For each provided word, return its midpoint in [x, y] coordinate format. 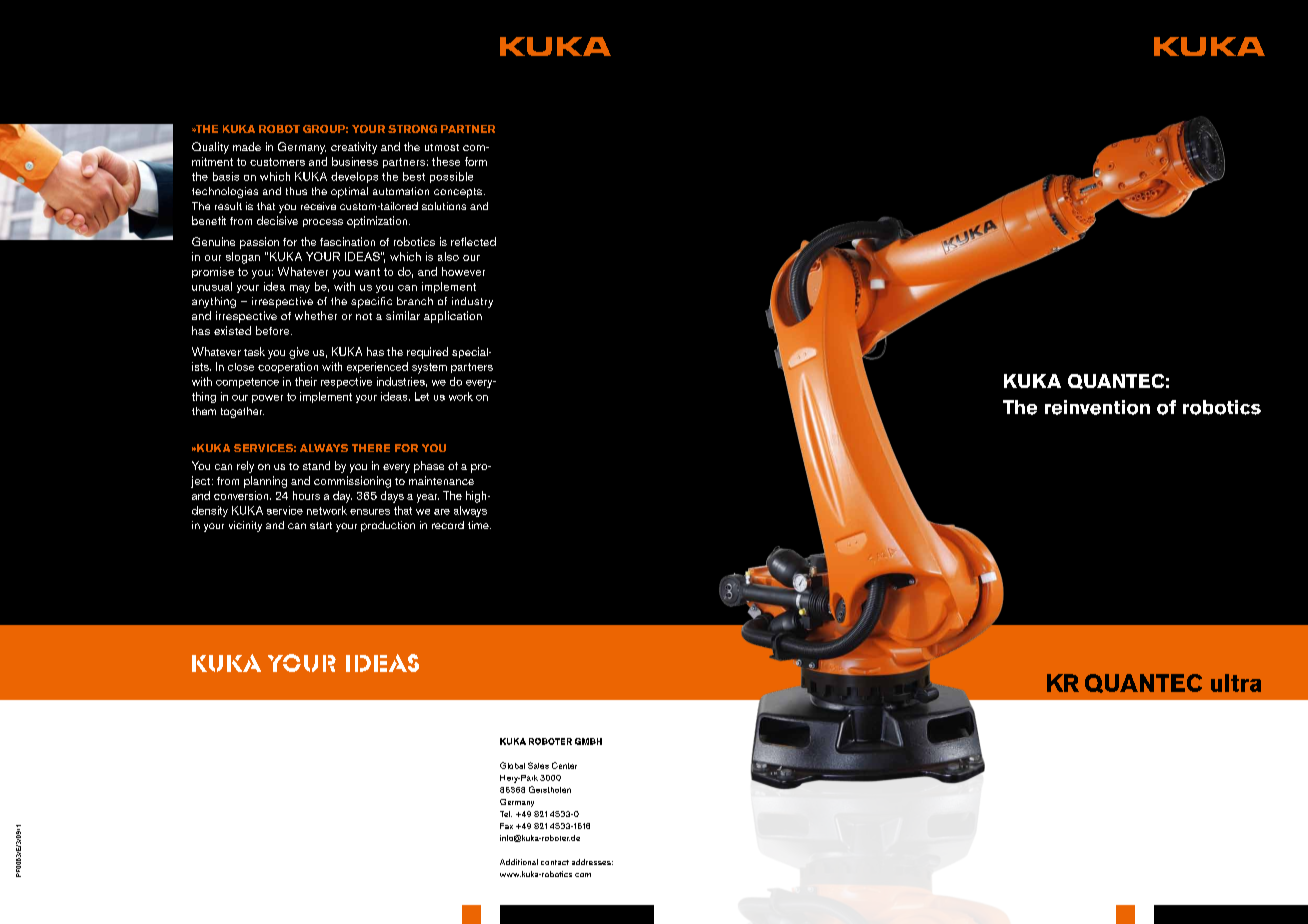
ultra [1236, 683]
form [476, 161]
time [479, 525]
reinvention [1097, 407]
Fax [506, 826]
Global [512, 765]
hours [306, 495]
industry [472, 302]
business [355, 161]
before [274, 330]
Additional [519, 862]
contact [555, 862]
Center [564, 765]
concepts [459, 193]
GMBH [588, 741]
